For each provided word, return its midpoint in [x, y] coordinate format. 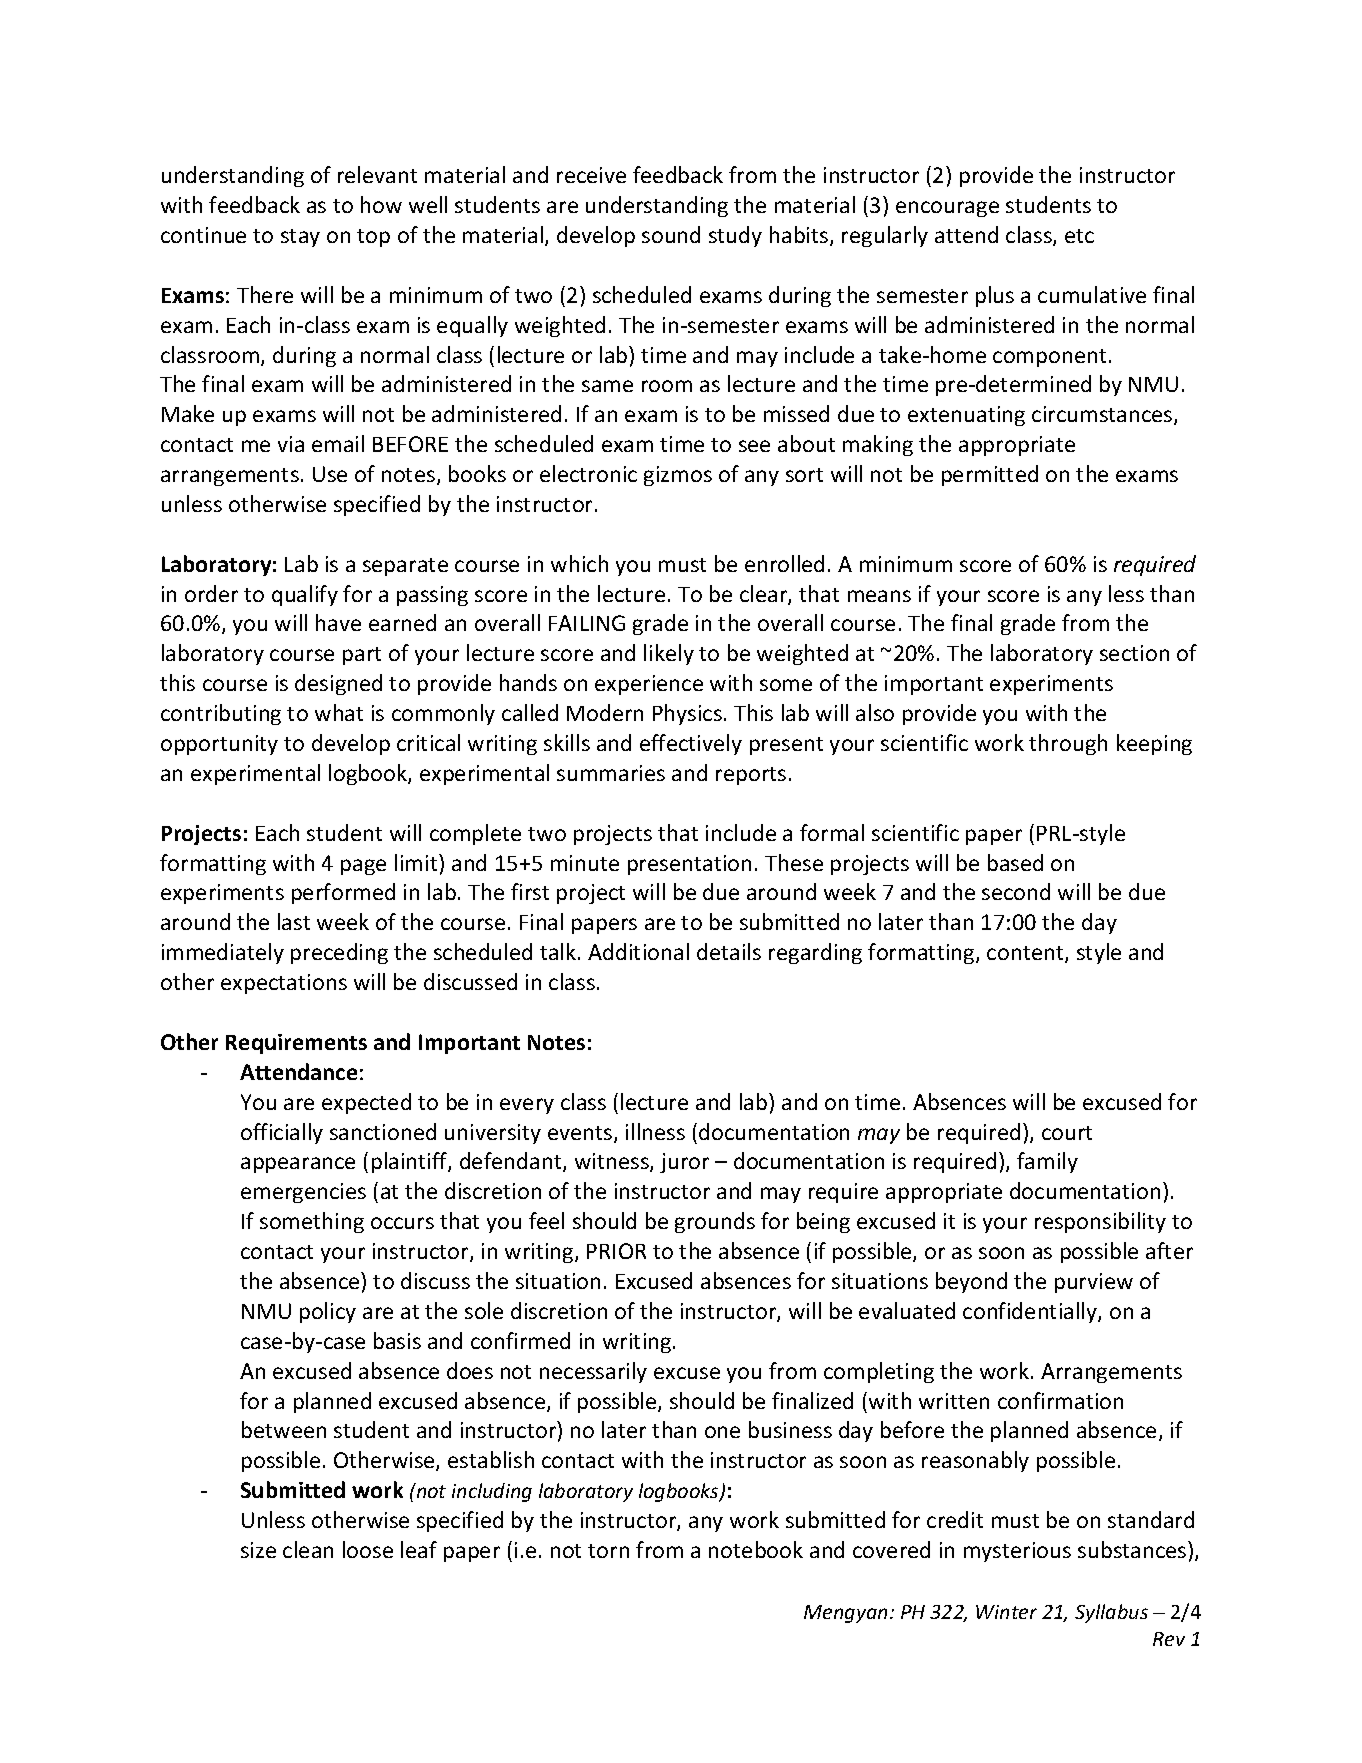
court [1067, 1133]
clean [308, 1549]
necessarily [593, 1372]
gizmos [678, 476]
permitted [990, 475]
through [1068, 744]
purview [1094, 1283]
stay [300, 238]
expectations [284, 984]
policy [328, 1312]
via [291, 444]
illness [655, 1131]
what [339, 712]
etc [1079, 236]
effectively [691, 744]
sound [671, 234]
